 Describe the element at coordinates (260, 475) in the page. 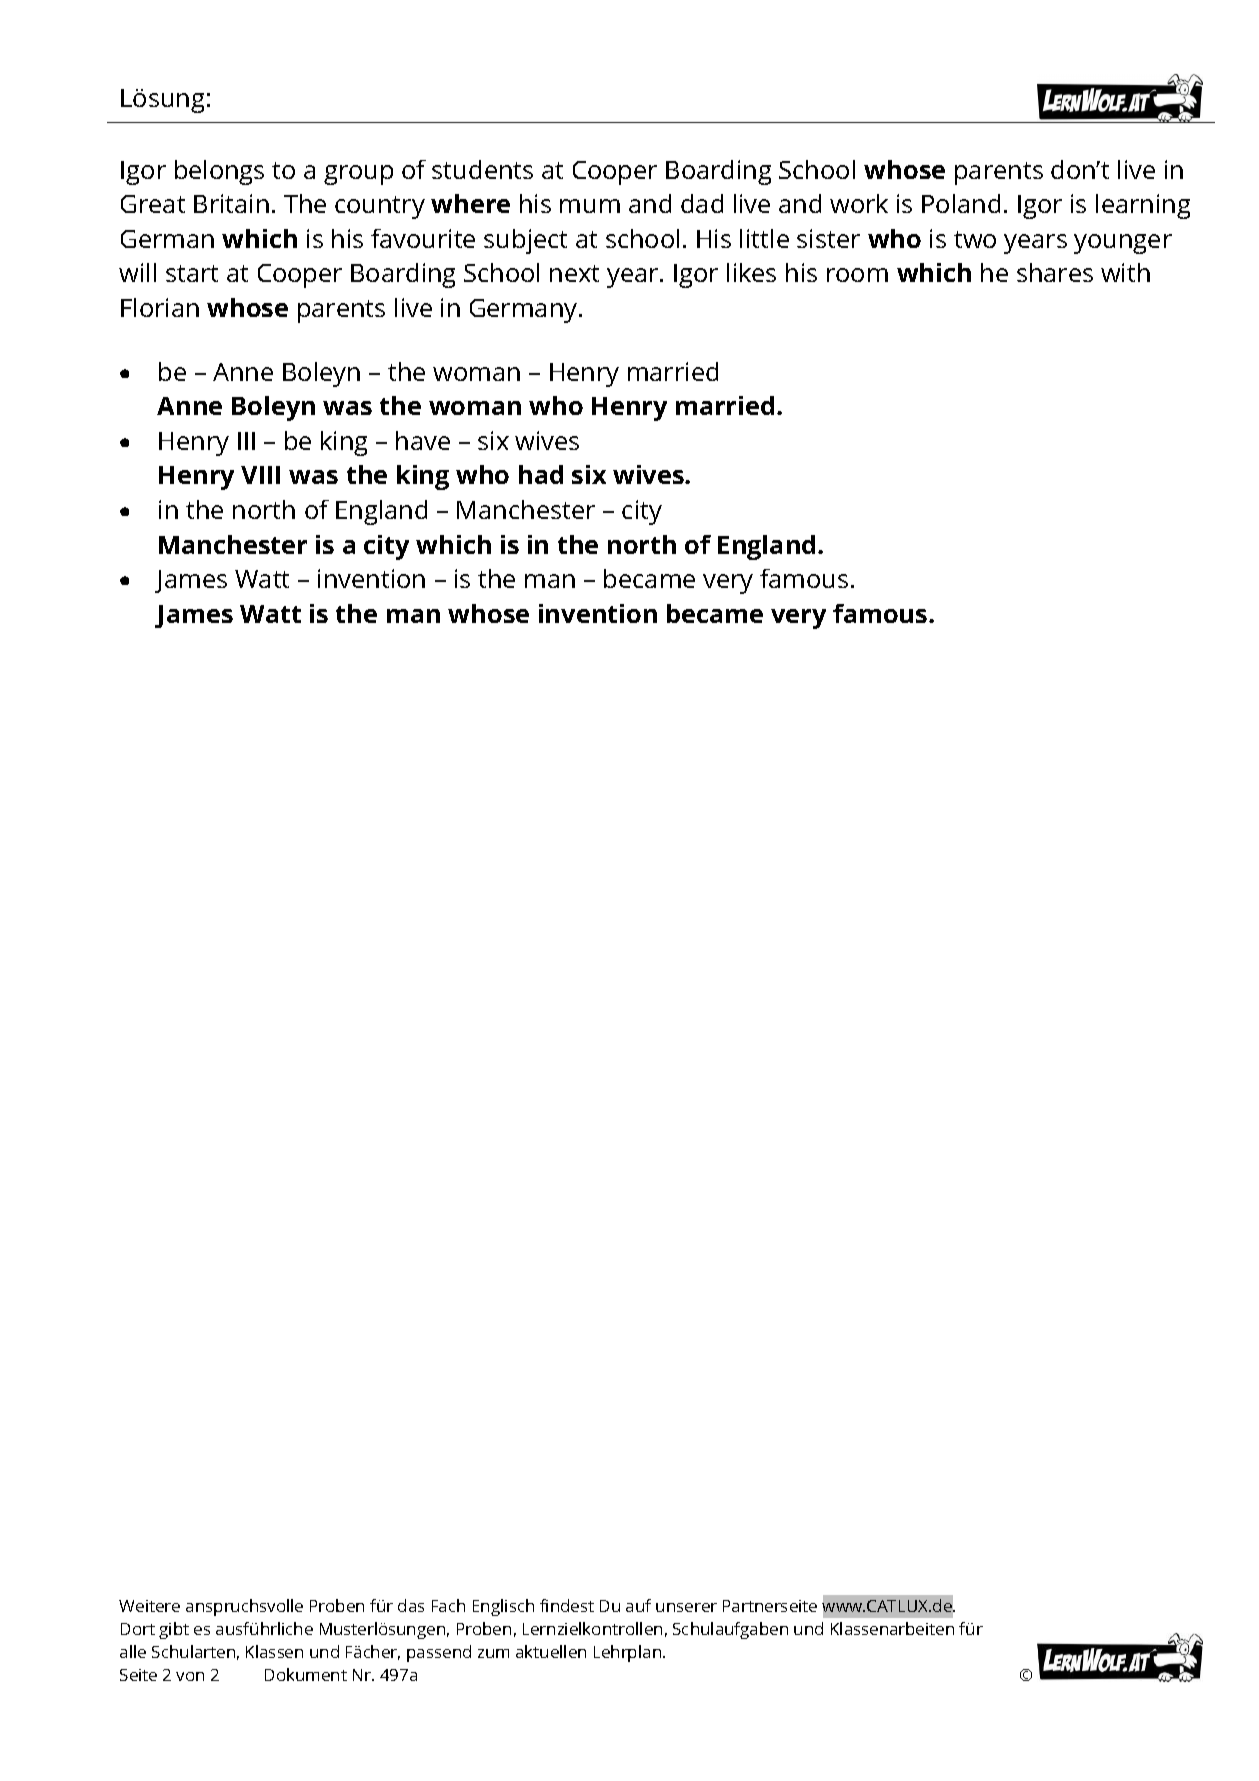

I see `VIII` at that location.
